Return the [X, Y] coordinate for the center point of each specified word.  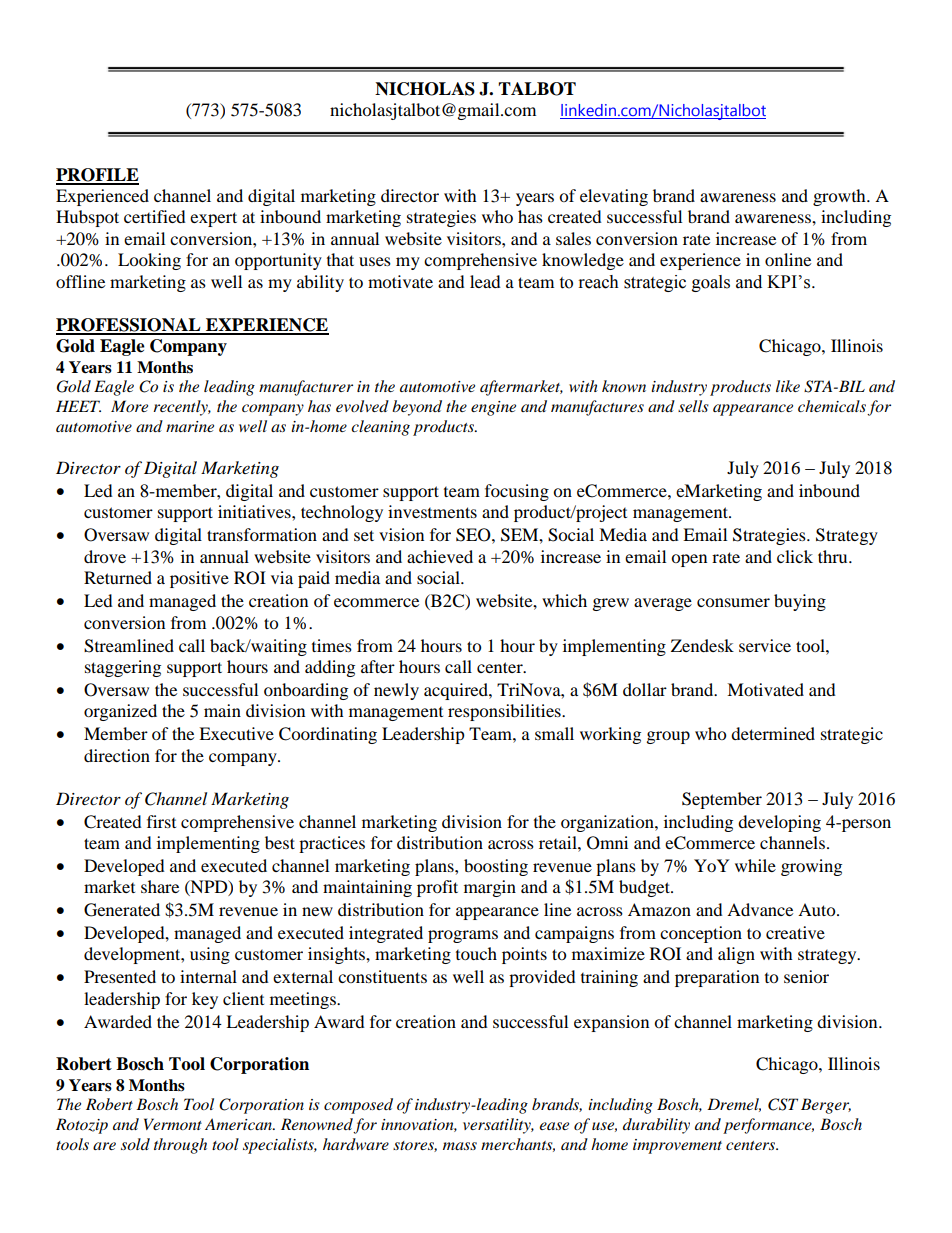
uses [375, 261]
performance [768, 1126]
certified [155, 216]
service [765, 645]
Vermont [173, 1124]
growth [840, 197]
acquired [457, 691]
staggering [123, 668]
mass [460, 1146]
